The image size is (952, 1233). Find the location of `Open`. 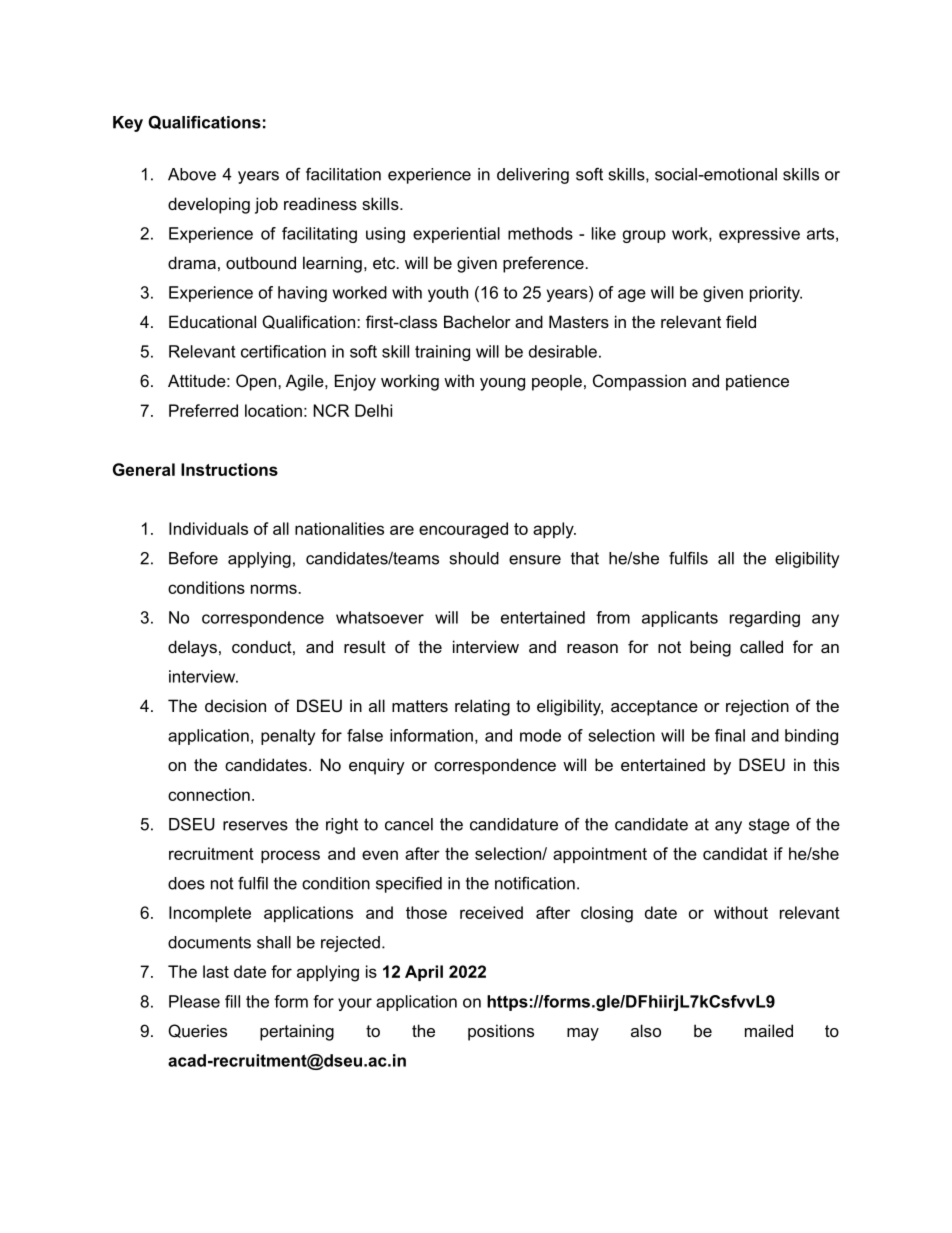

Open is located at coordinates (257, 382).
